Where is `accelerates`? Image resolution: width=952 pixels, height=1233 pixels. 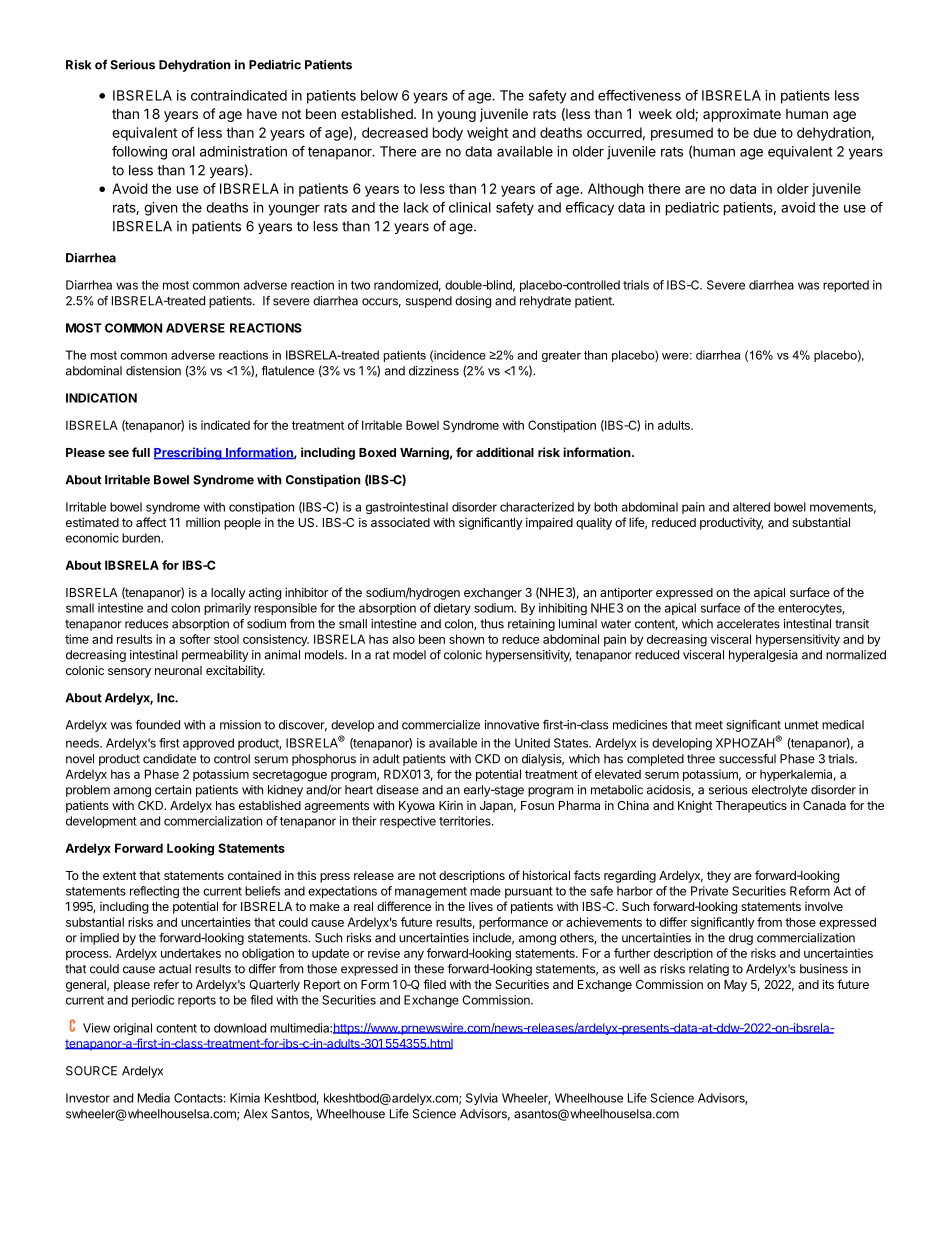
accelerates is located at coordinates (748, 624).
